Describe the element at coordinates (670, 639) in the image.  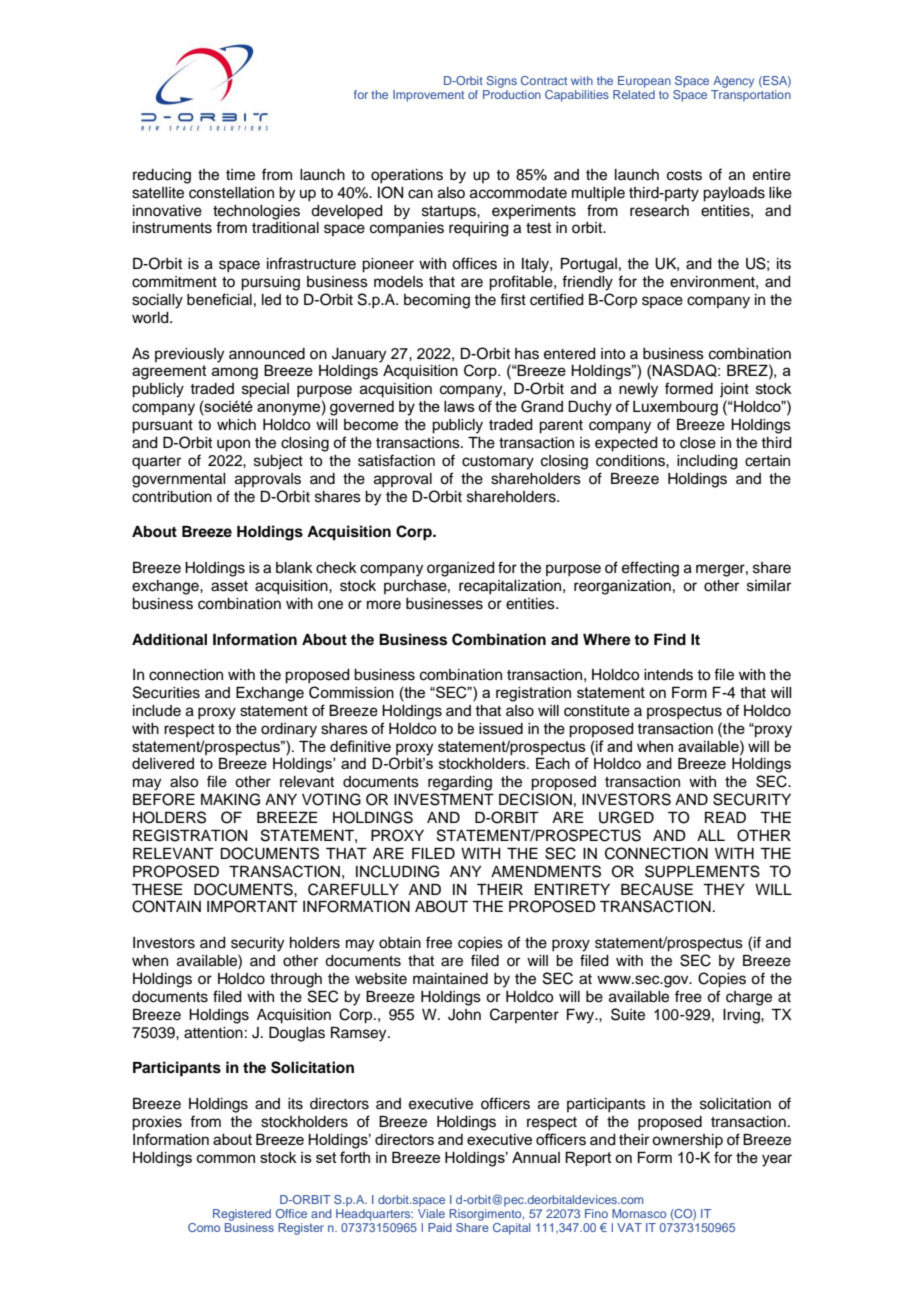
I see `Find` at that location.
